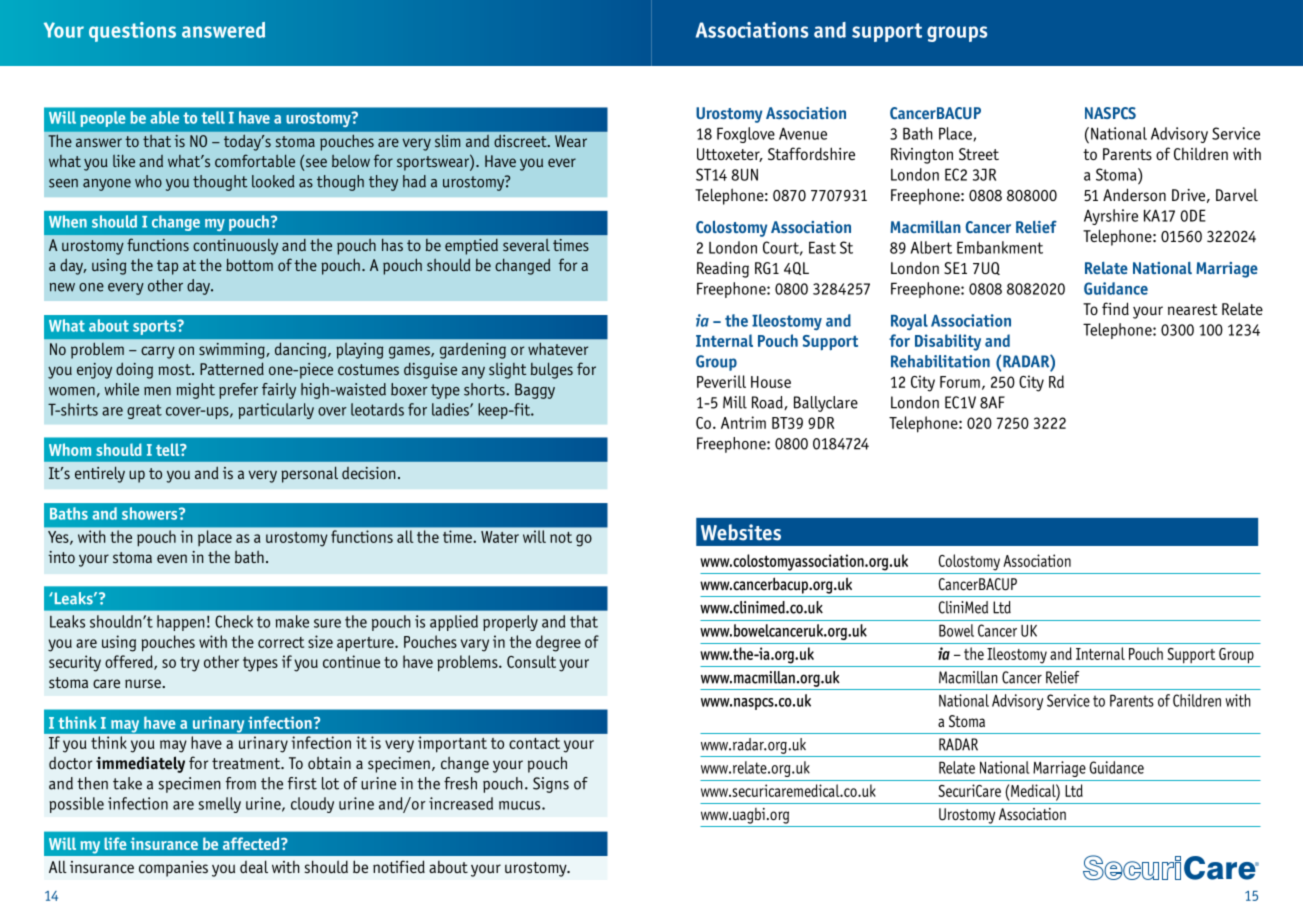 The height and width of the page is (924, 1303). Describe the element at coordinates (510, 623) in the page. I see `properly` at that location.
